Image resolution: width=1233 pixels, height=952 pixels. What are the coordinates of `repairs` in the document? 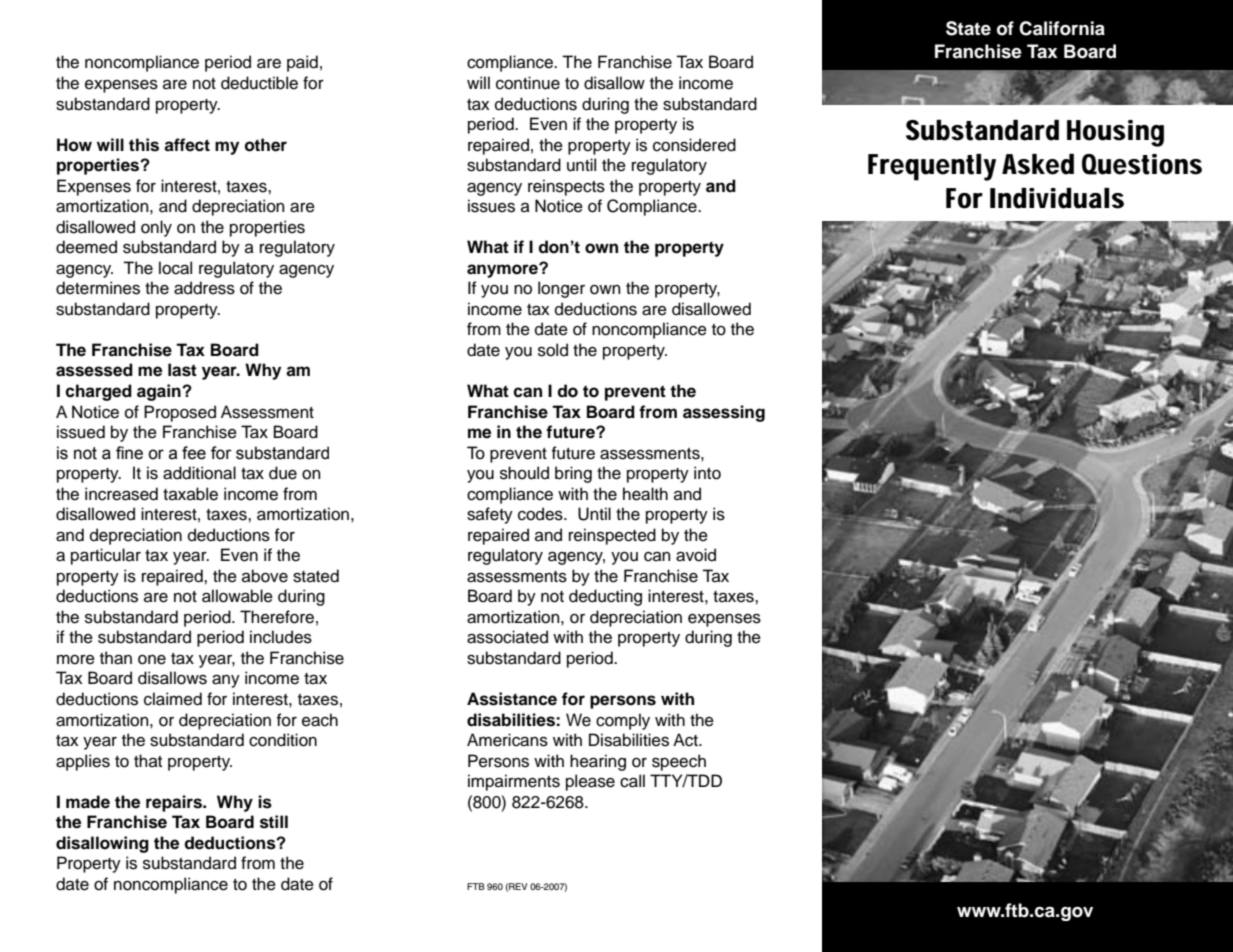 It's located at (175, 803).
